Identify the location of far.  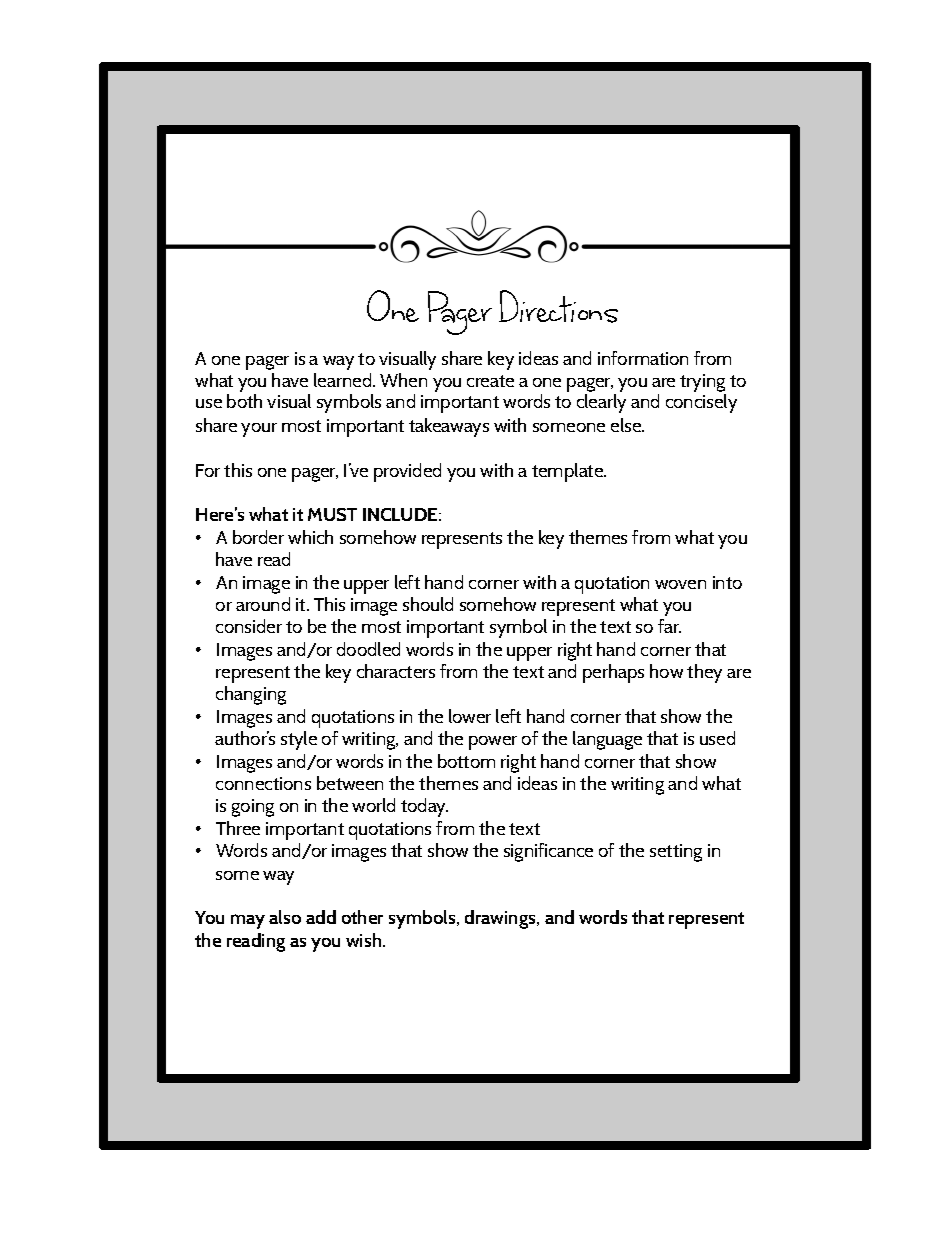
(669, 626).
